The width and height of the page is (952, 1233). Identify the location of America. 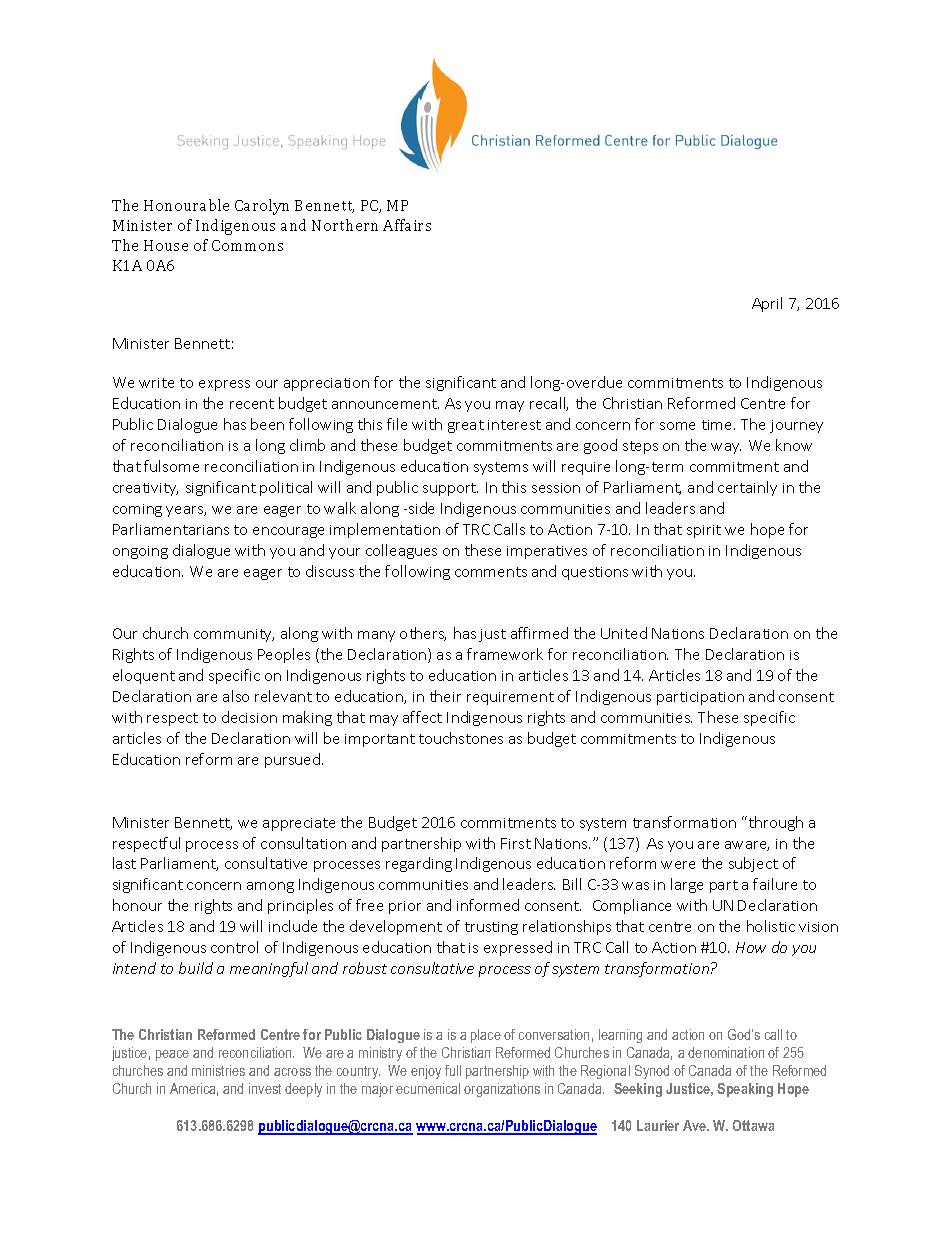
(194, 1089).
